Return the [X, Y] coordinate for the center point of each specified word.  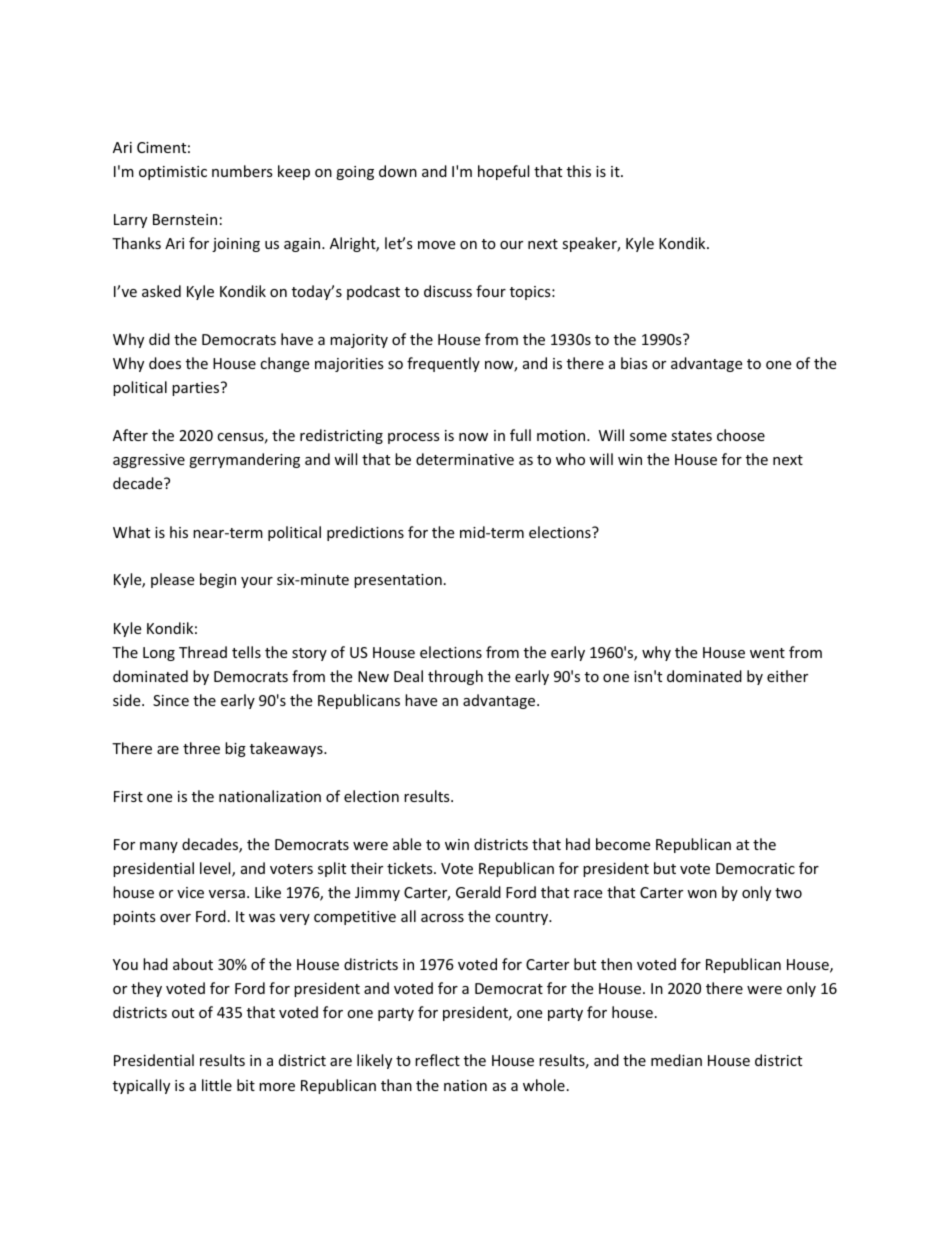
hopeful [503, 172]
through [455, 677]
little [217, 1085]
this [579, 171]
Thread [203, 652]
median [676, 1060]
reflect [437, 1060]
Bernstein [185, 219]
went [767, 653]
